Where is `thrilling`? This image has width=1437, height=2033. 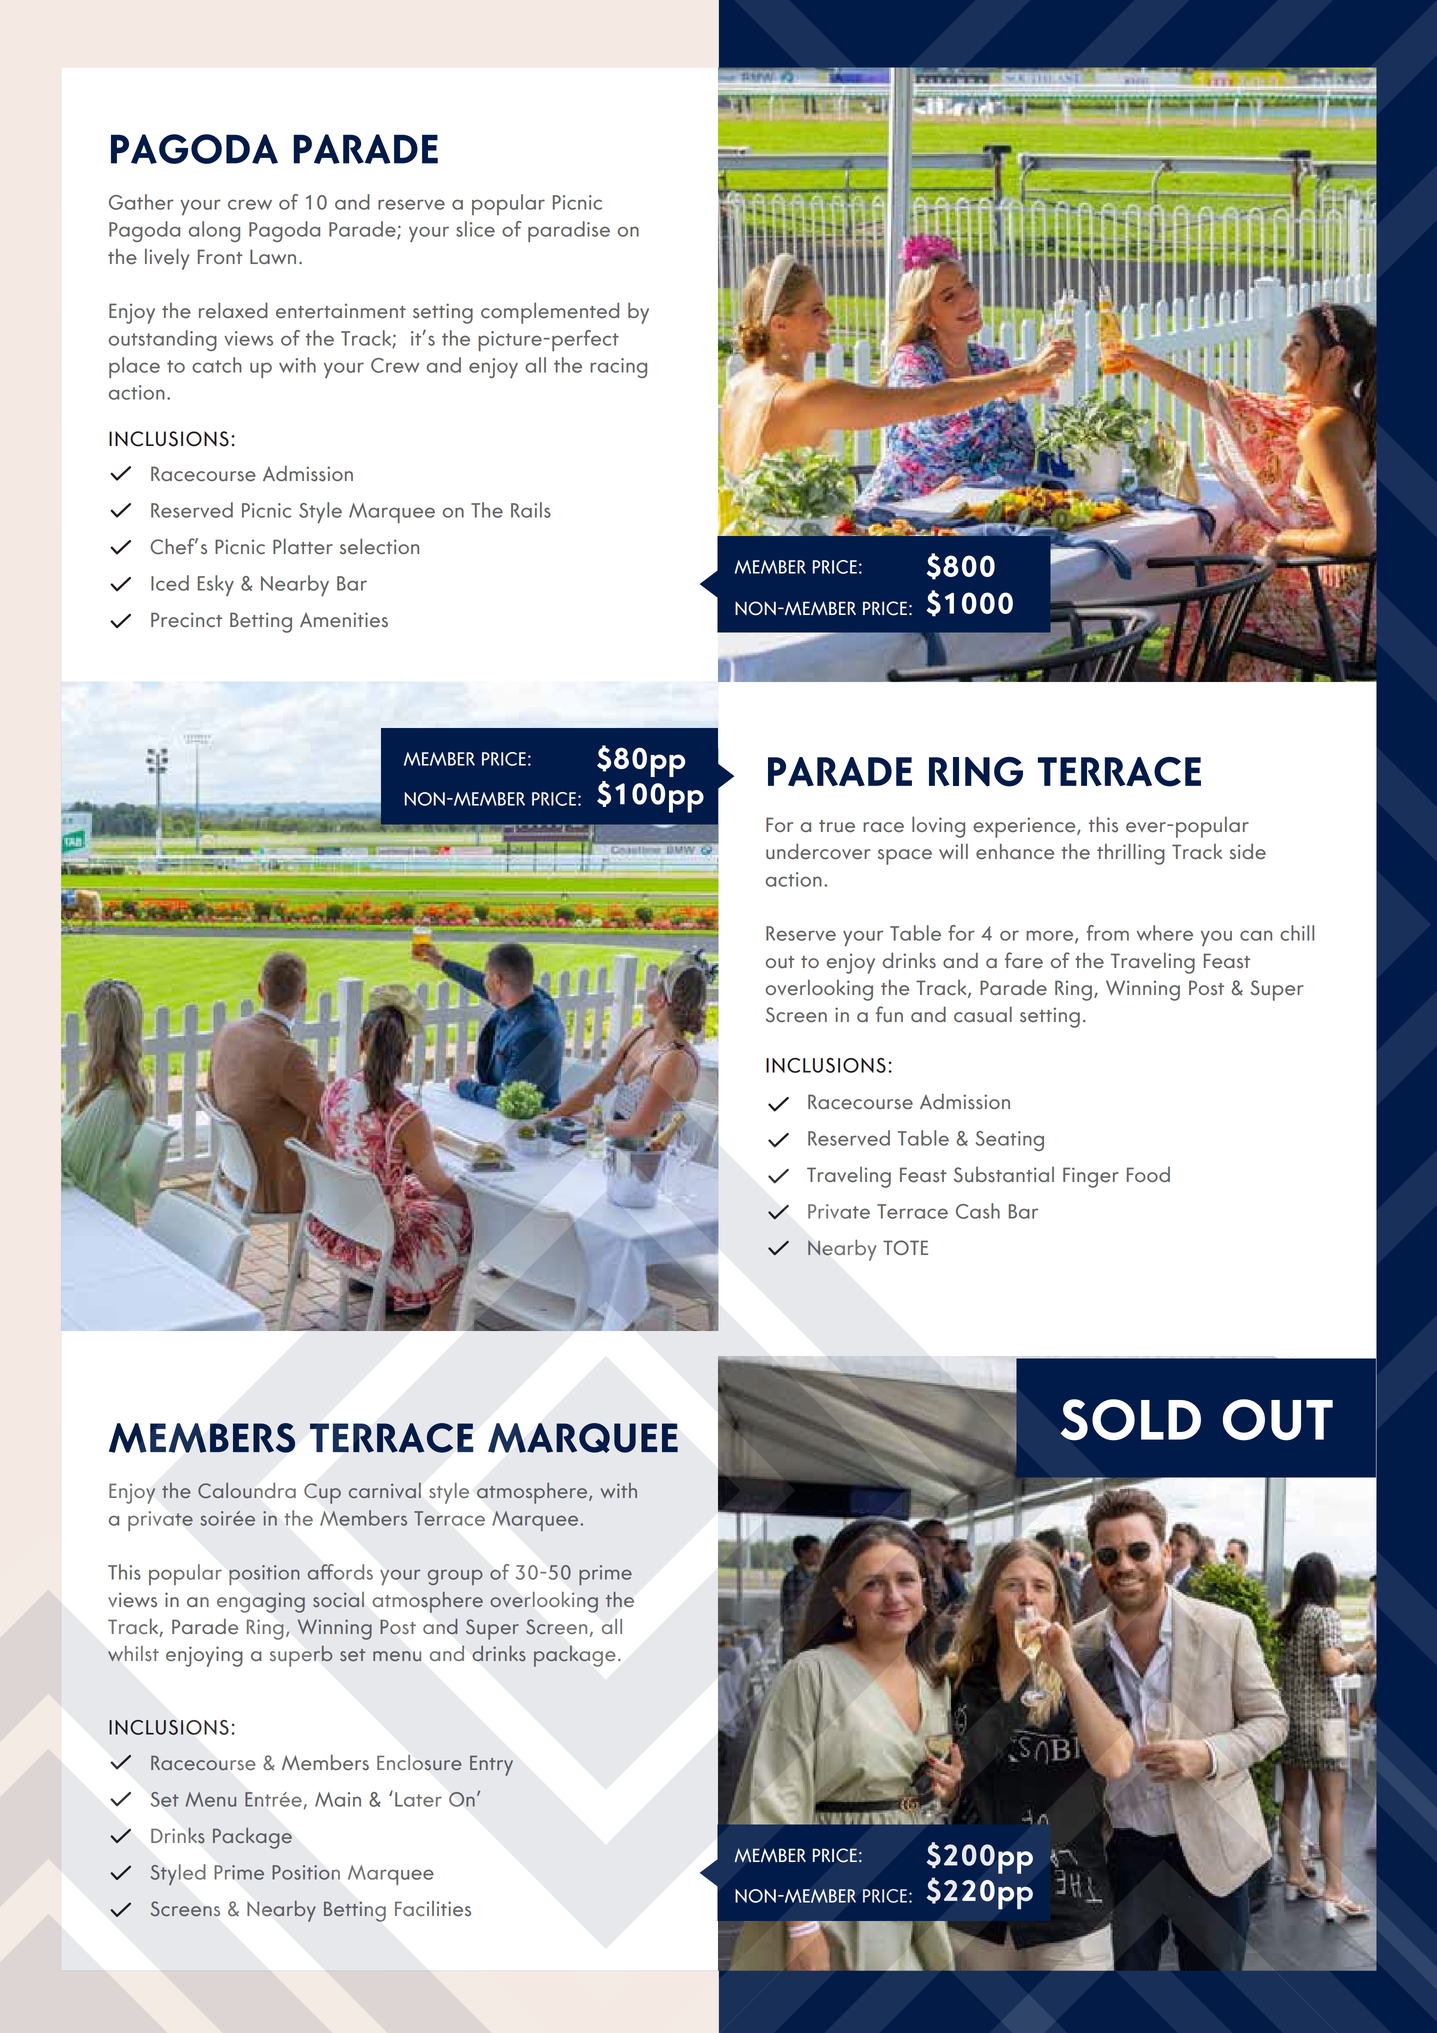 thrilling is located at coordinates (1131, 854).
